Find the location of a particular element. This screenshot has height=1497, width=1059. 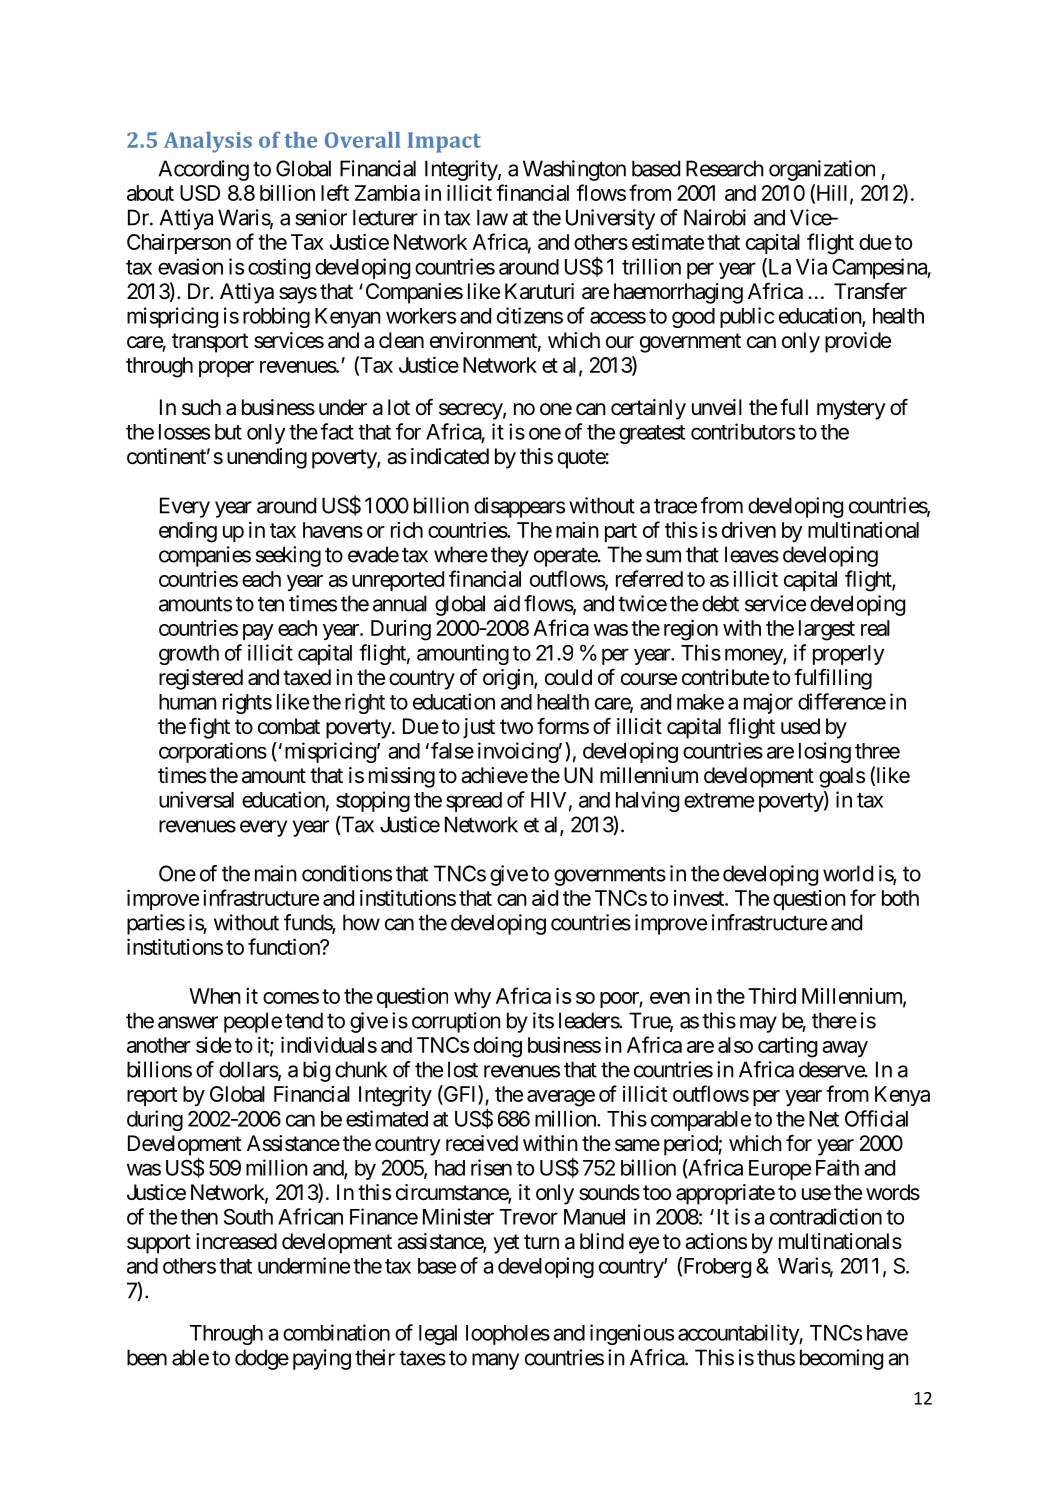

indicated is located at coordinates (450, 456).
